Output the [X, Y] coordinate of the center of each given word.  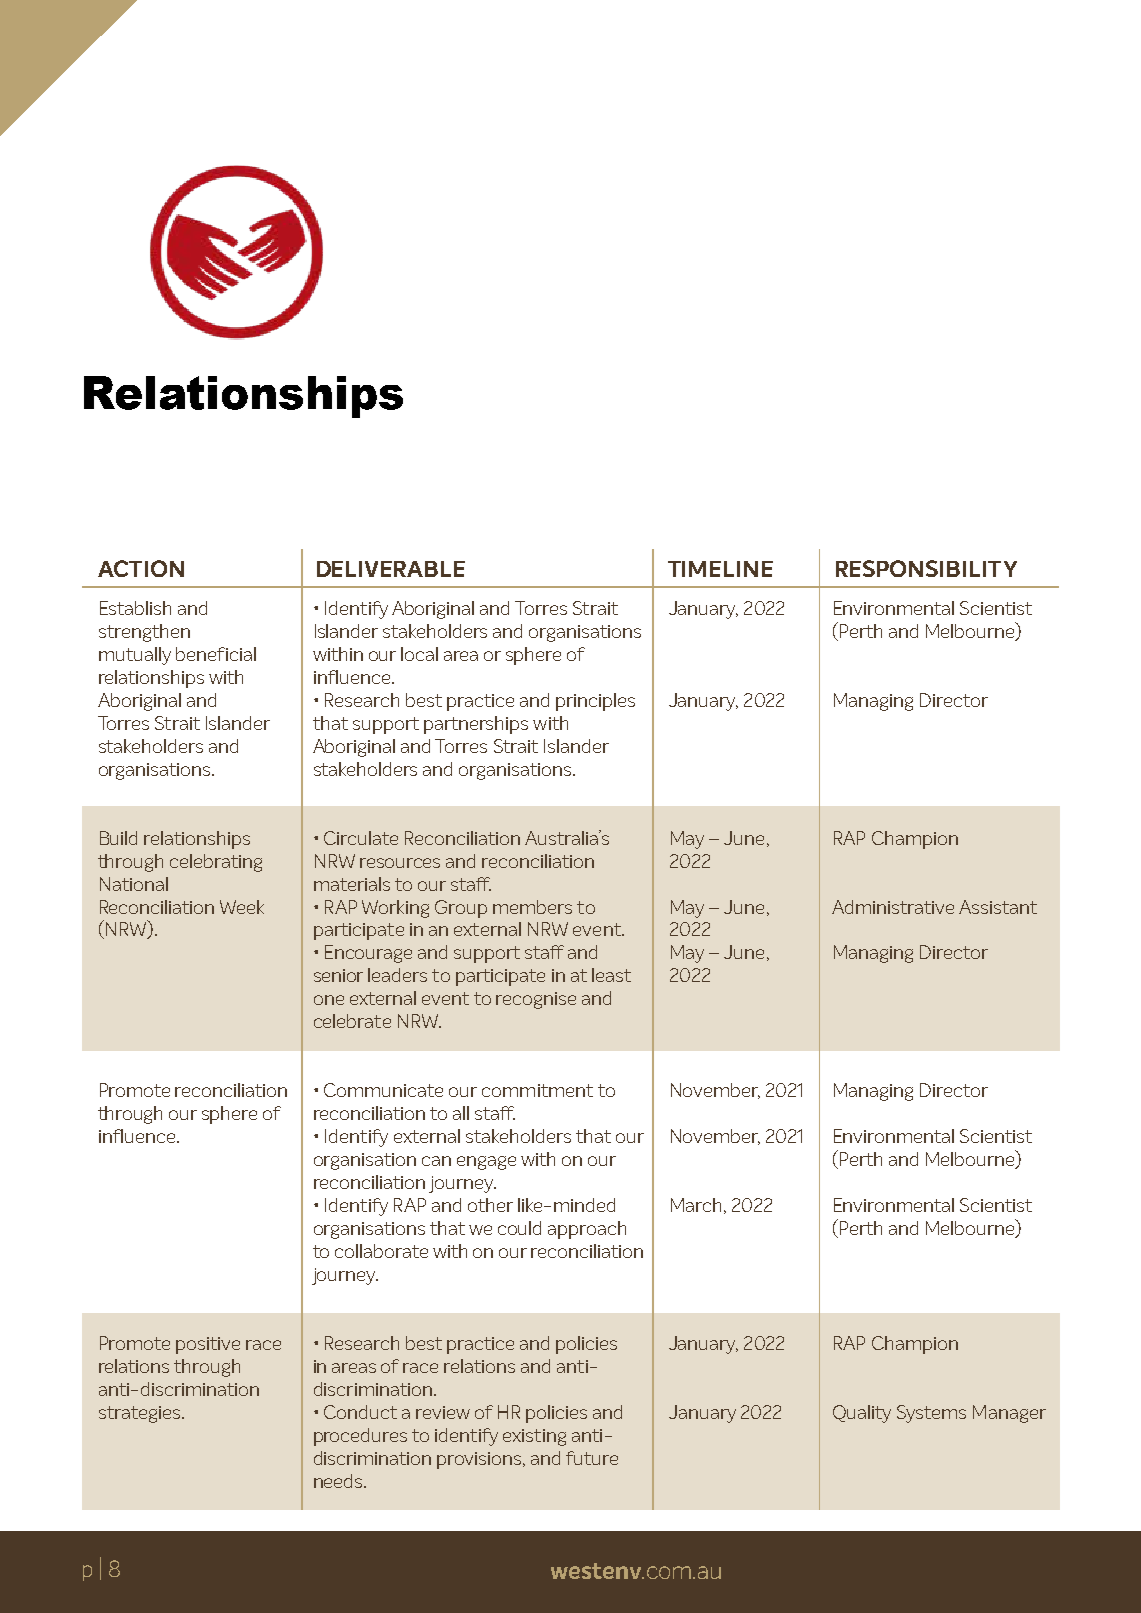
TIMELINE [720, 569]
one [329, 1000]
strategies [141, 1414]
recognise [536, 1000]
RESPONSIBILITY [926, 568]
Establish [135, 608]
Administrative [893, 907]
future [592, 1458]
